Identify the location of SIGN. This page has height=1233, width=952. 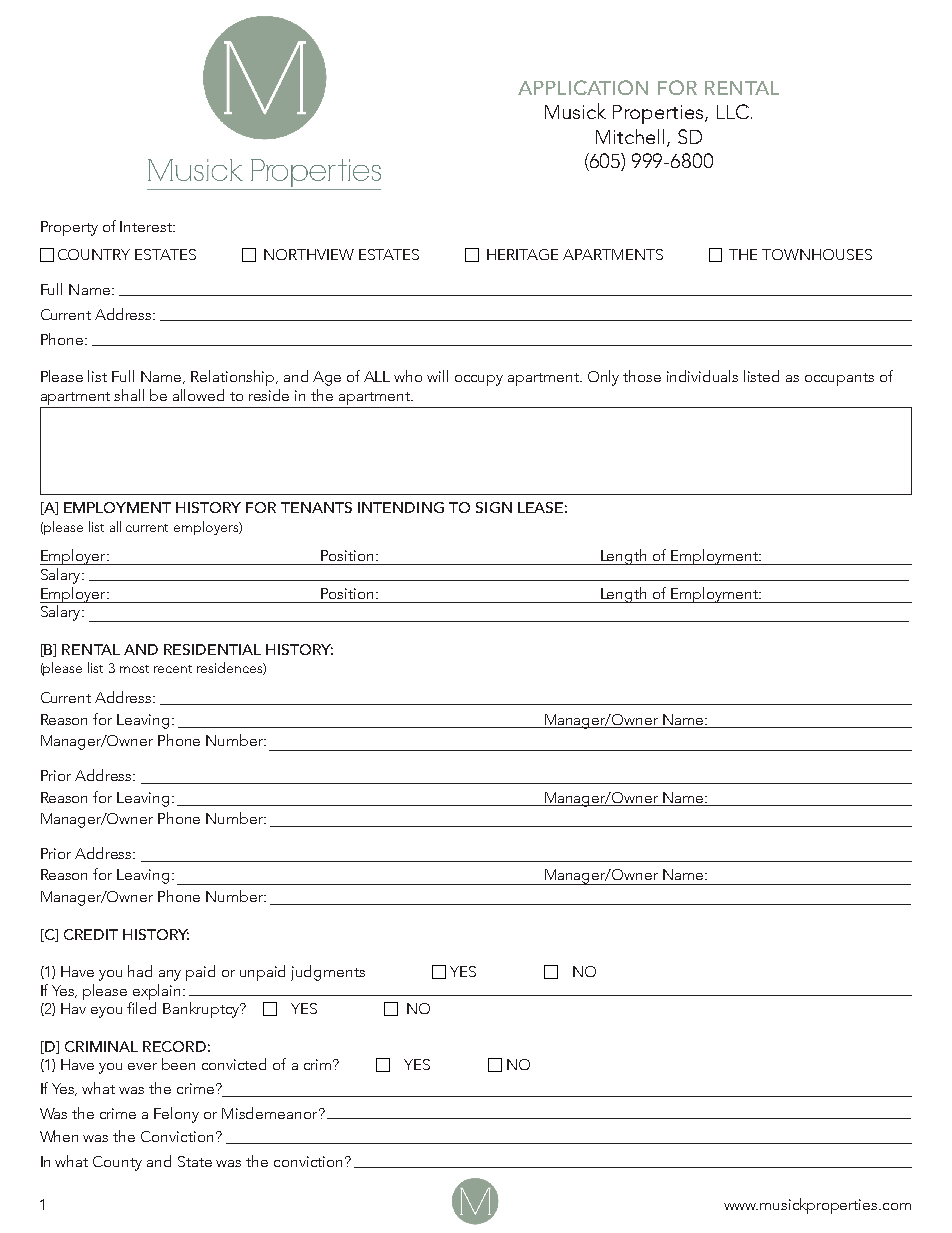
(494, 507).
